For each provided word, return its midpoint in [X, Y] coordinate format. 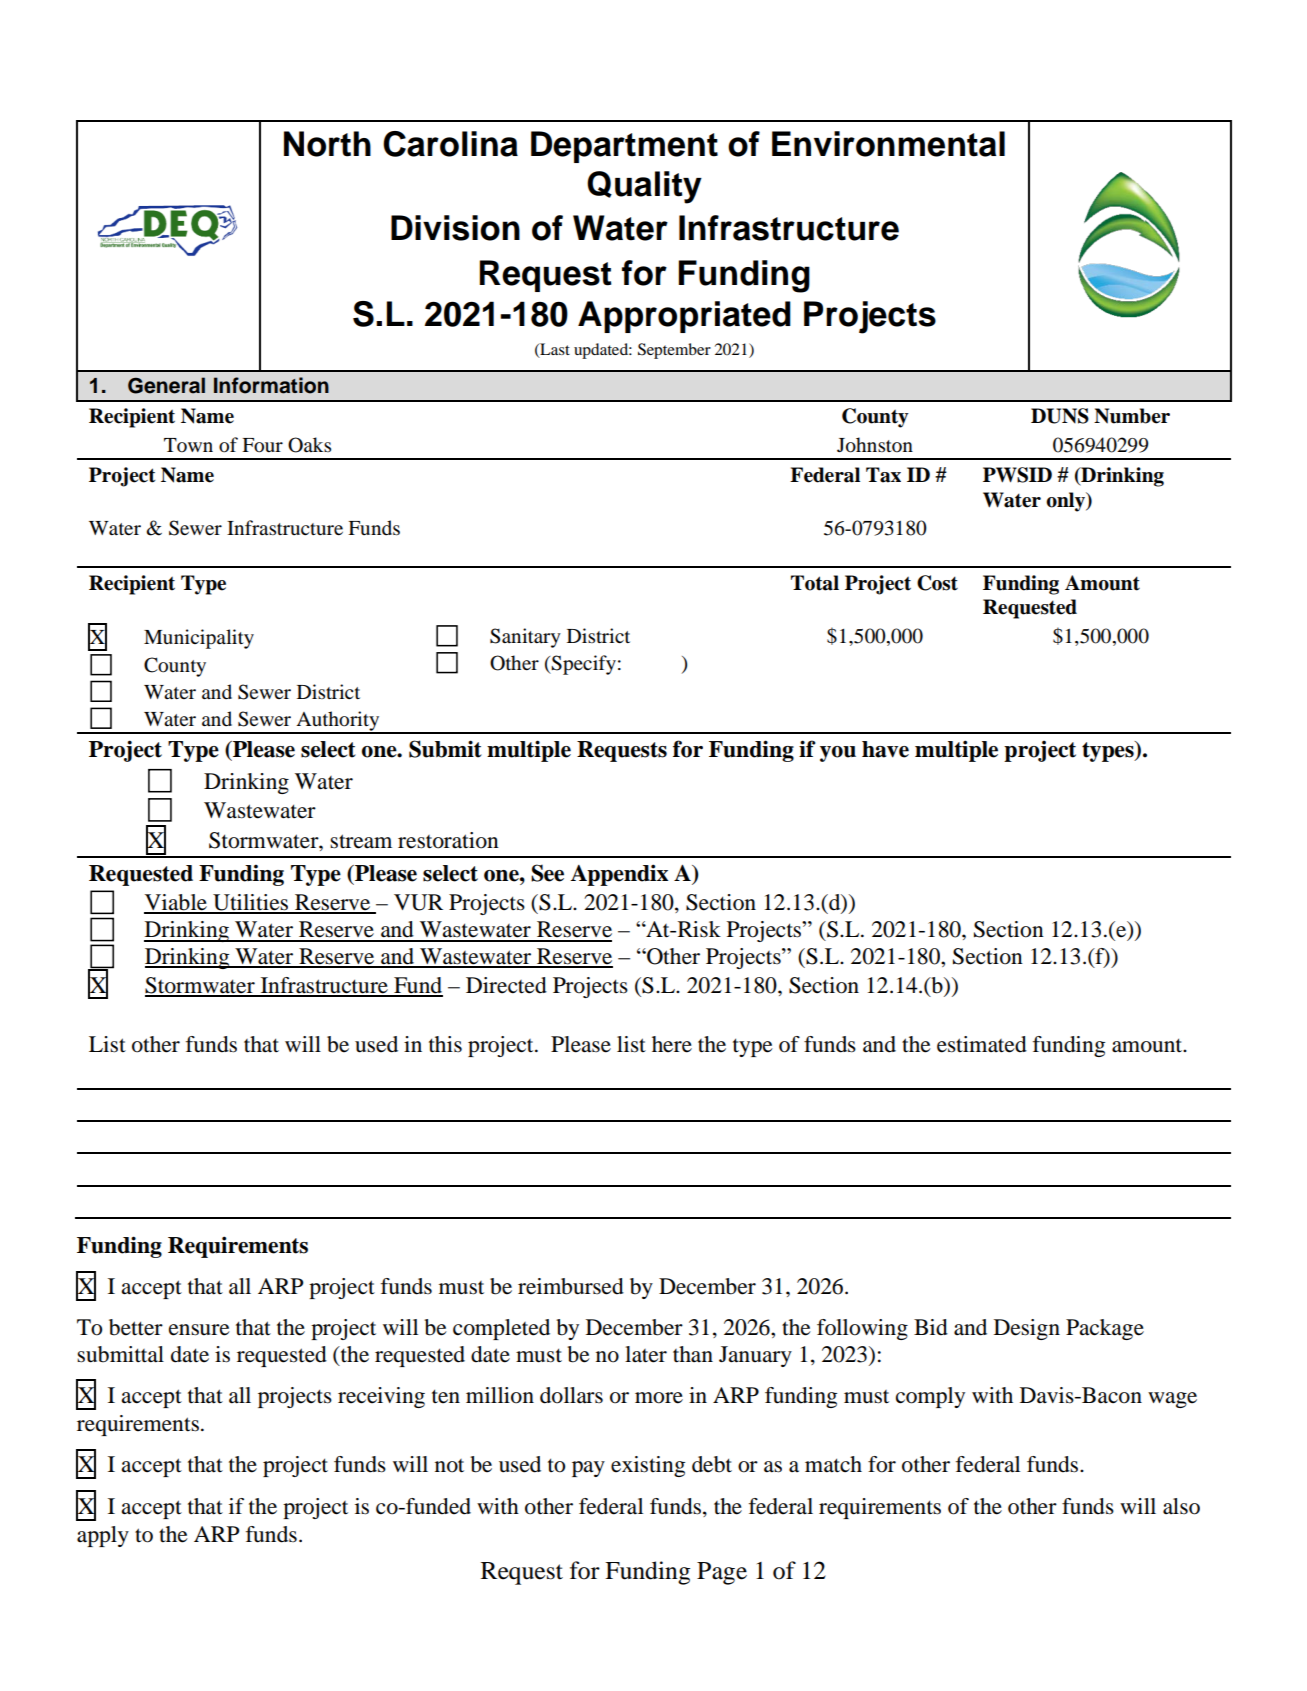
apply [103, 1536]
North [327, 144]
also [1181, 1506]
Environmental [888, 144]
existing [648, 1466]
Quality [644, 187]
